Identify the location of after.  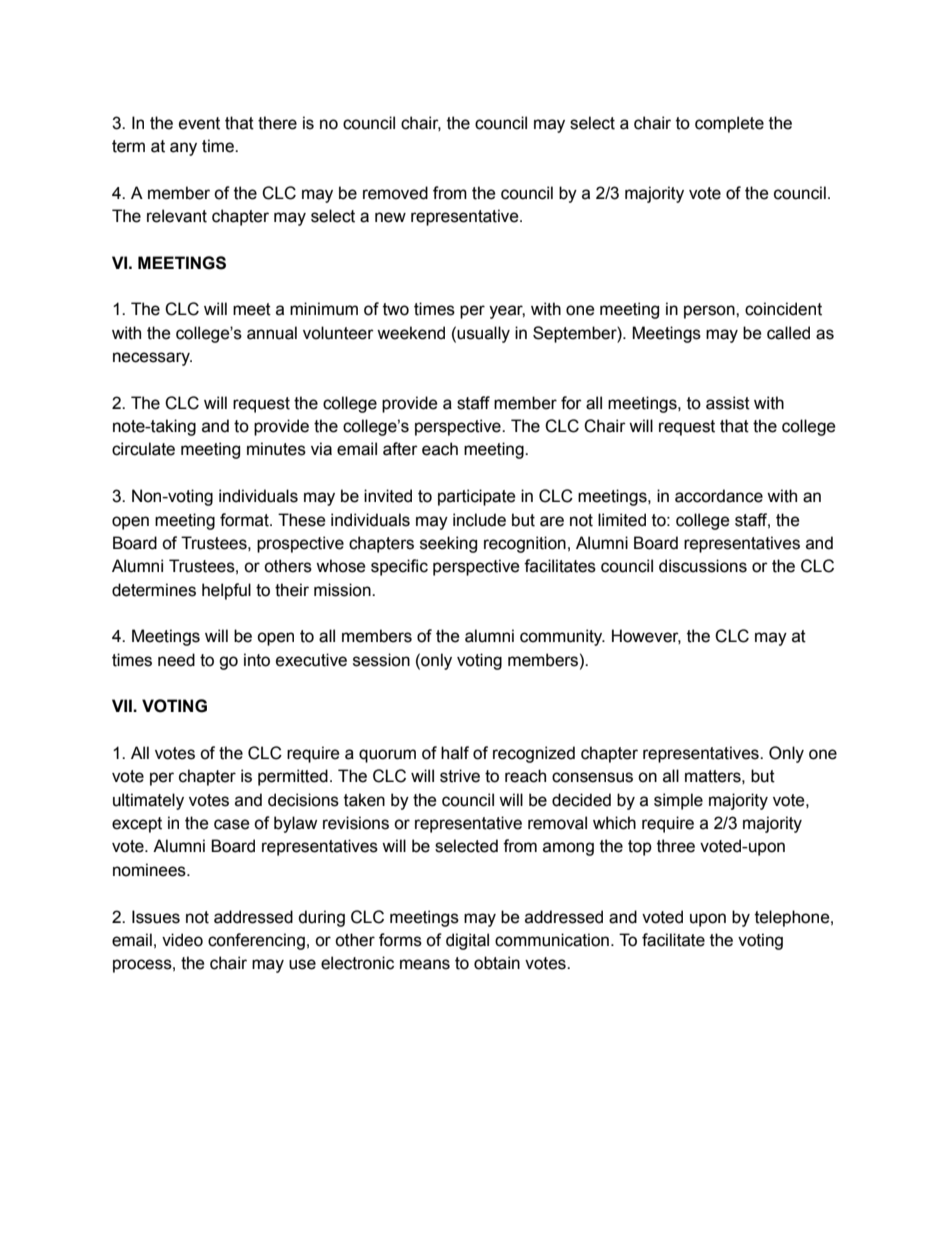
(400, 449).
